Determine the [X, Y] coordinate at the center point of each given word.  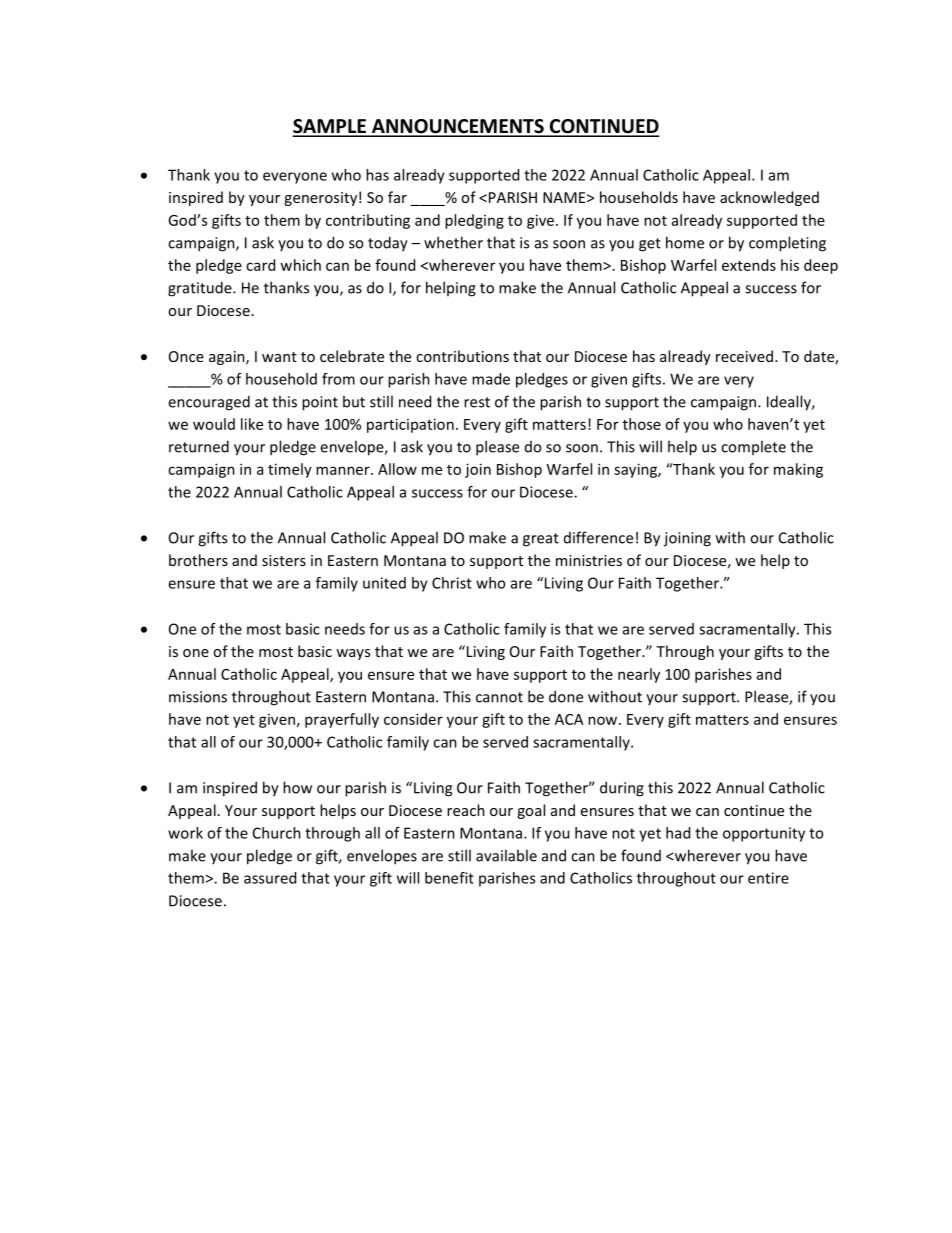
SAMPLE [330, 127]
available [506, 855]
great [541, 540]
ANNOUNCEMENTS [458, 127]
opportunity [764, 834]
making [798, 470]
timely [290, 470]
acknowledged [769, 198]
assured [270, 878]
